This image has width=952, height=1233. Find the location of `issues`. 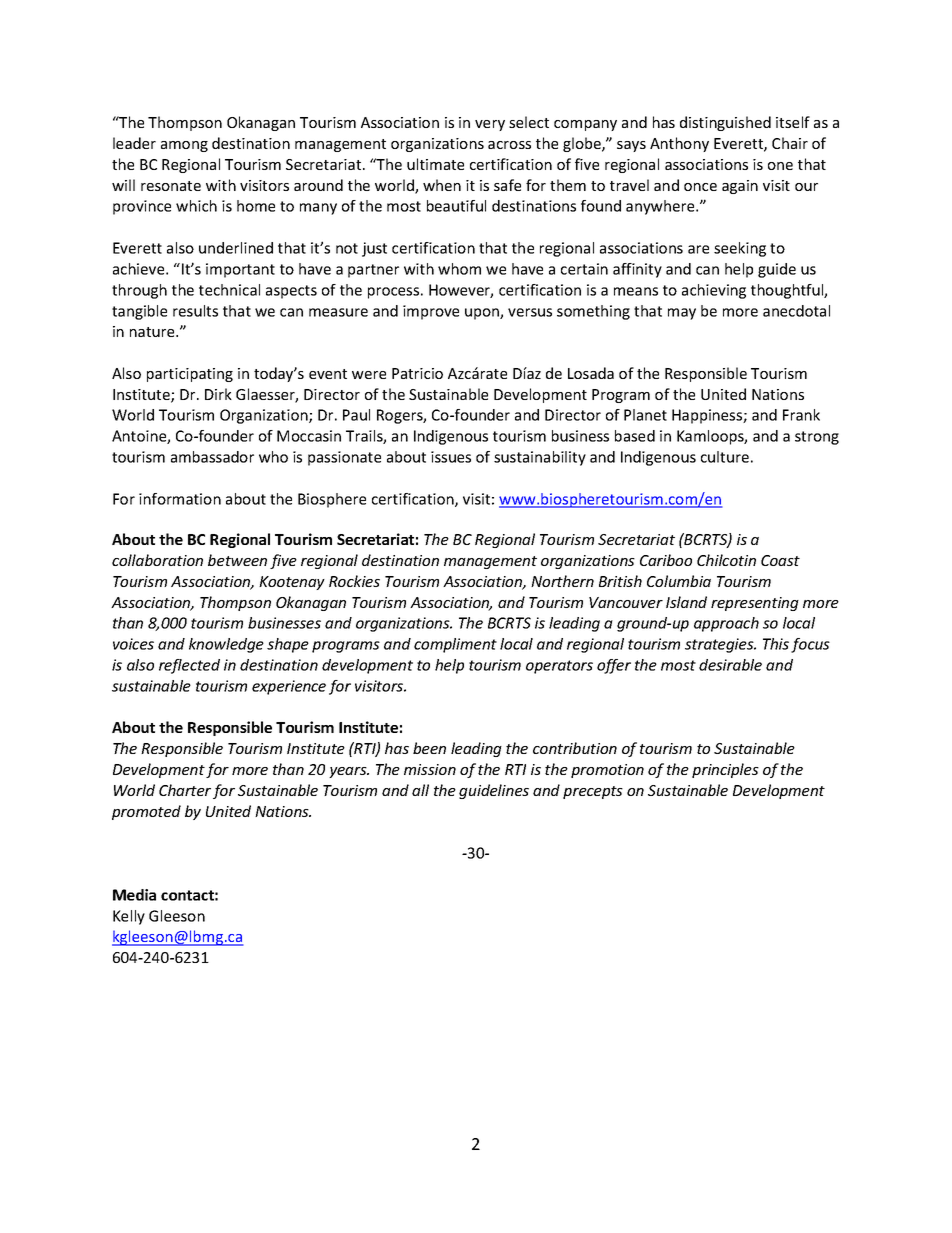

issues is located at coordinates (451, 457).
